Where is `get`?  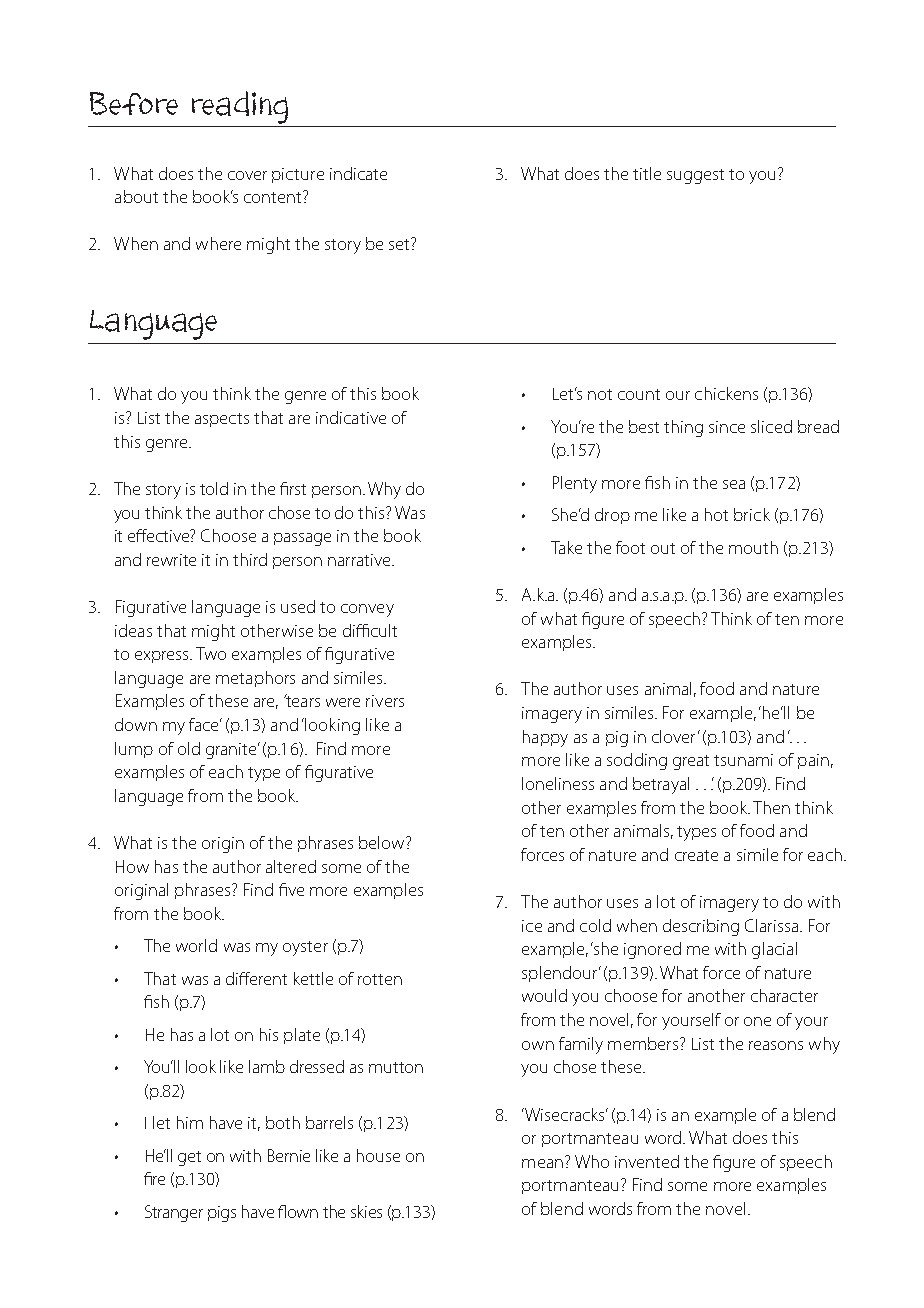 get is located at coordinates (189, 1158).
